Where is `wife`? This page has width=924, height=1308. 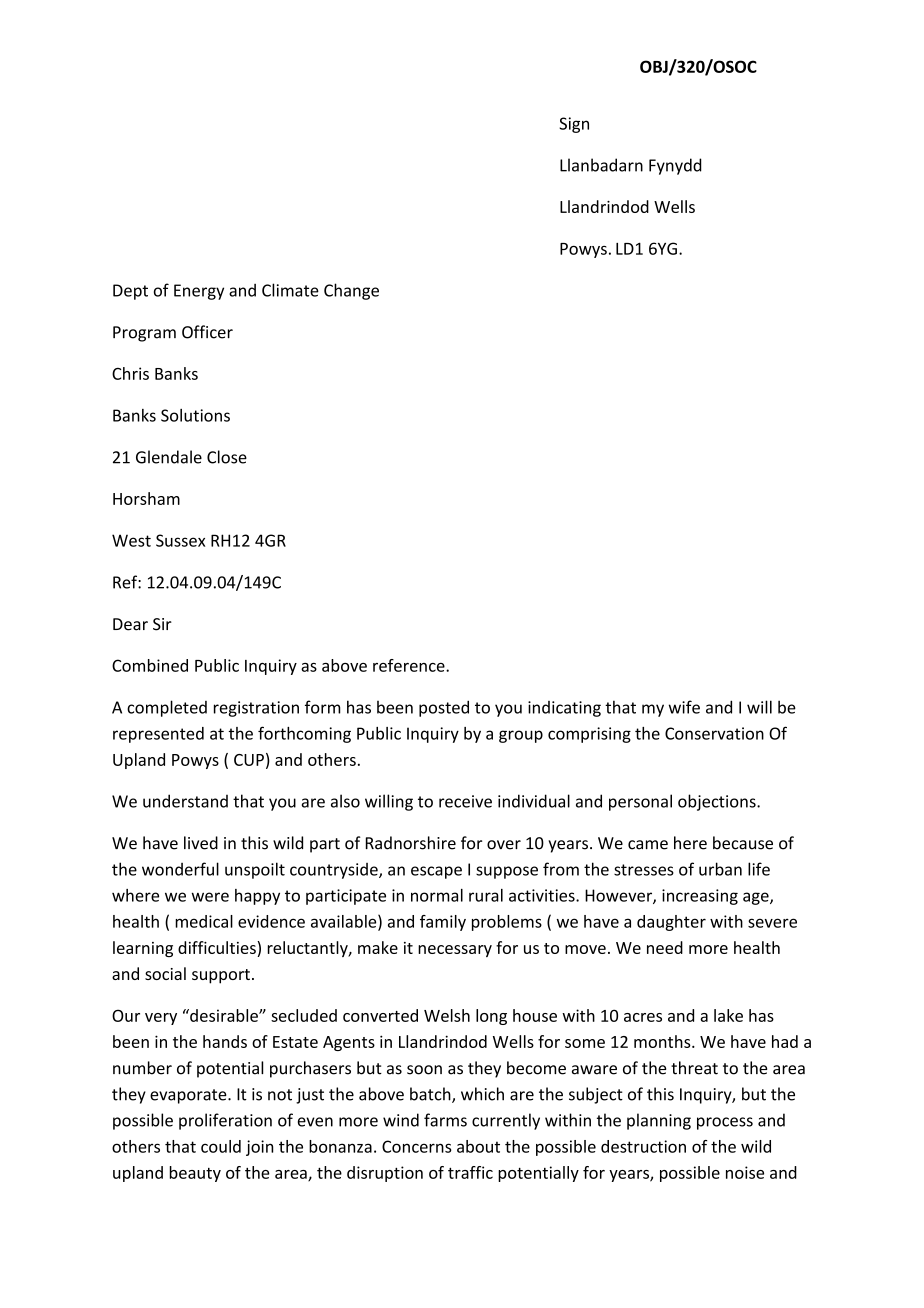
wife is located at coordinates (684, 707).
